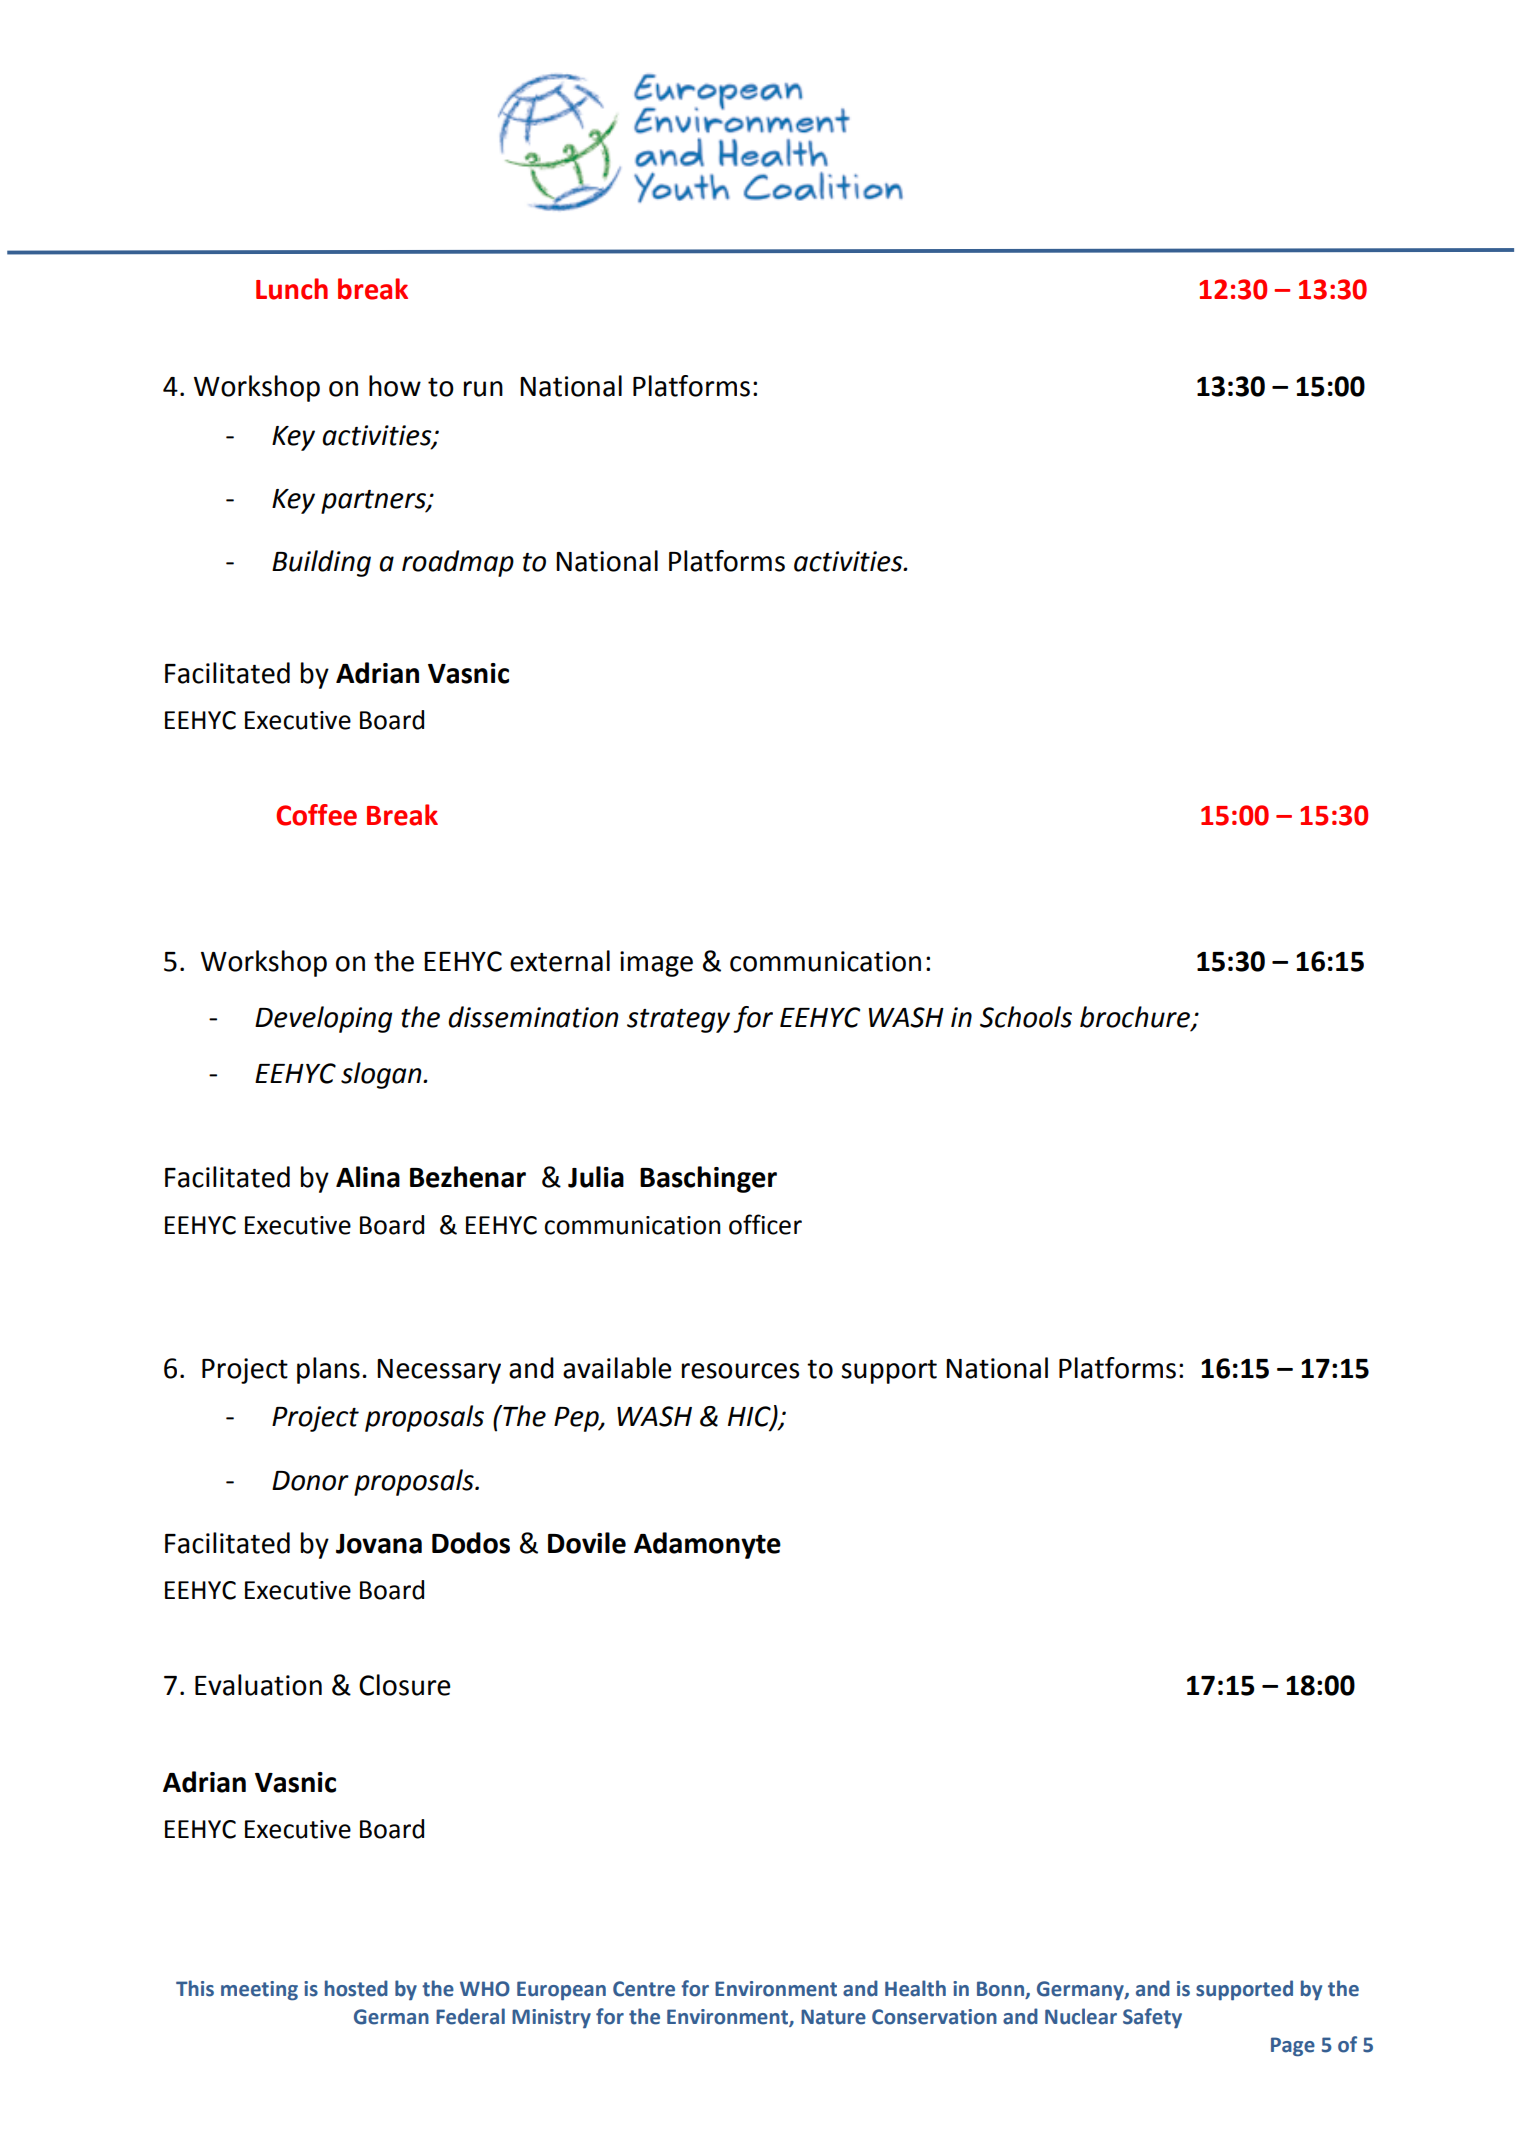 The width and height of the document is (1517, 2148). I want to click on Donor, so click(310, 1481).
